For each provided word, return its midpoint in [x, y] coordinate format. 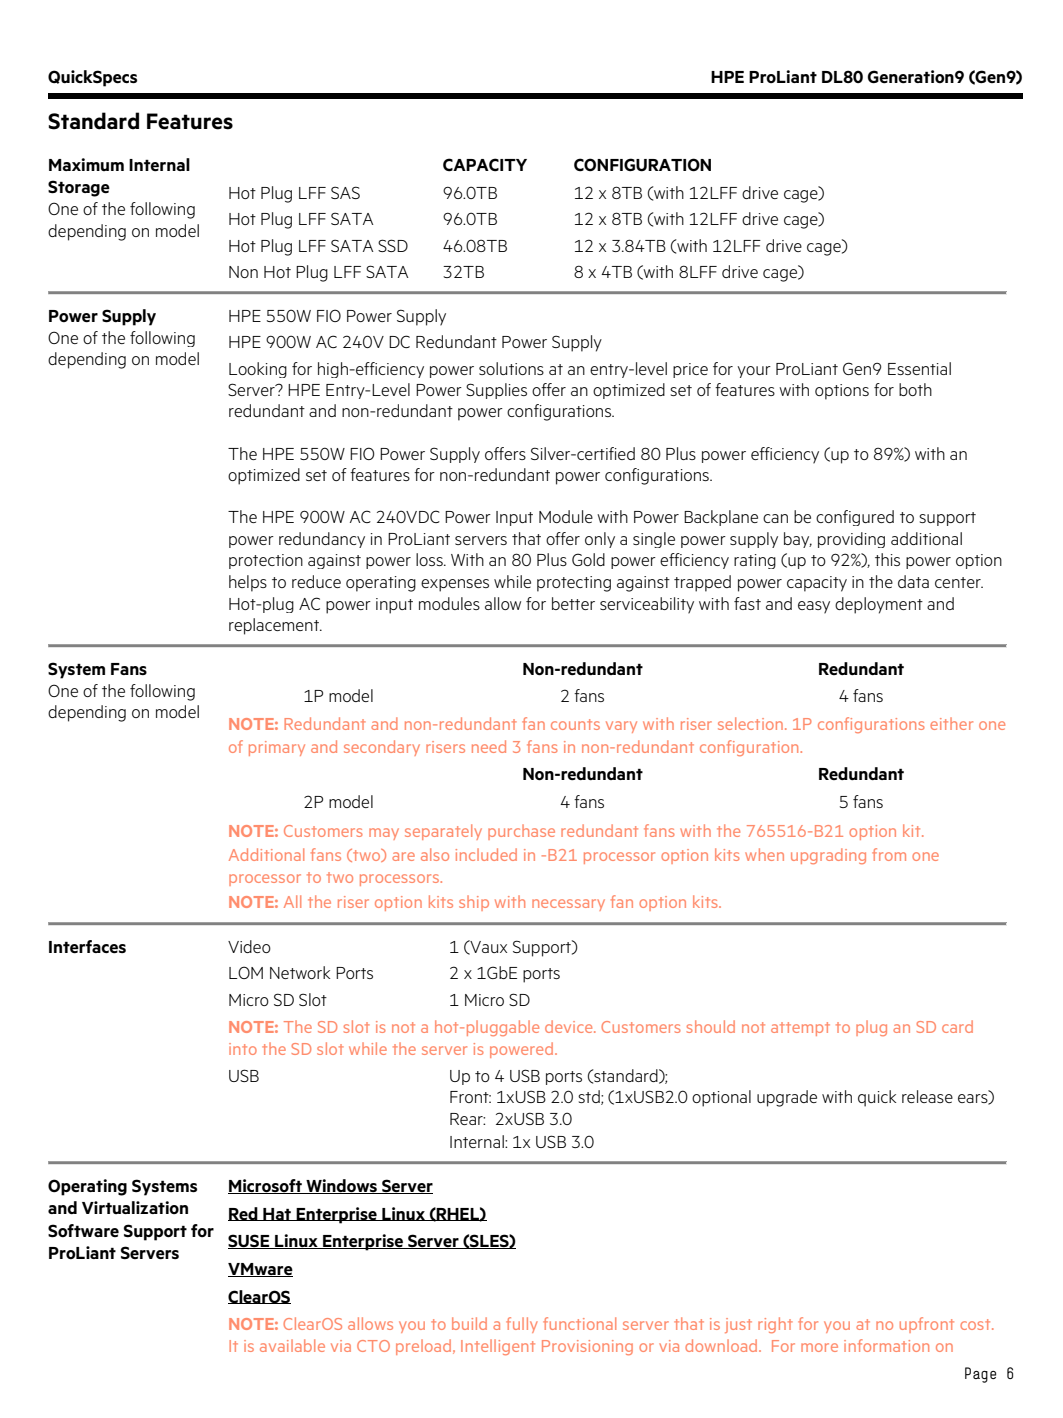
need [489, 746]
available [292, 1345]
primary [277, 748]
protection [266, 561]
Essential [919, 368]
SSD [393, 245]
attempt [800, 1029]
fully [522, 1325]
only [600, 540]
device [570, 1026]
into [243, 1049]
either [951, 723]
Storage [79, 188]
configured [855, 518]
